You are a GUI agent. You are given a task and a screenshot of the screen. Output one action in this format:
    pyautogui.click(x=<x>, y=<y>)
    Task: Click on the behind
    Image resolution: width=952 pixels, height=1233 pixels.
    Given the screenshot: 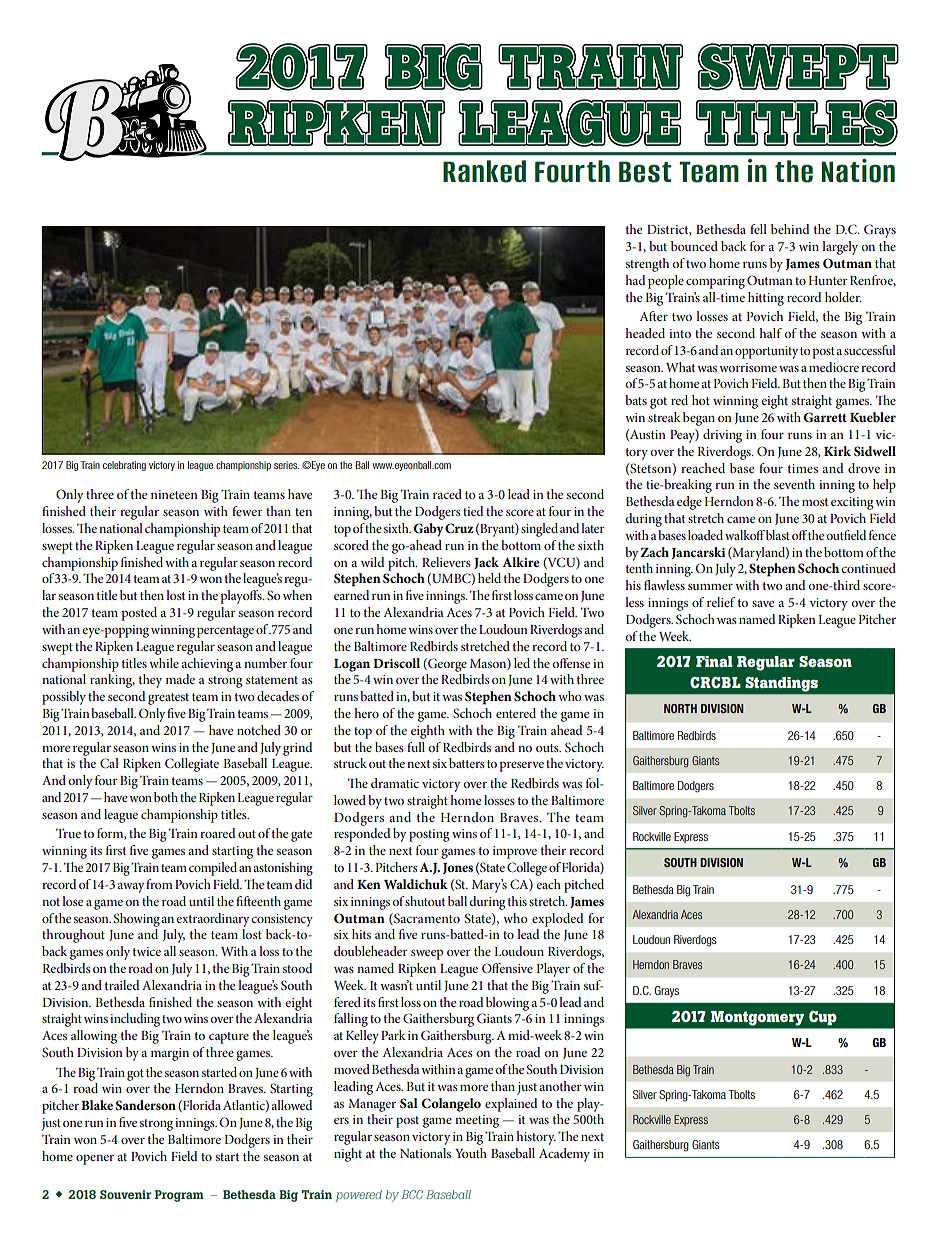 What is the action you would take?
    pyautogui.click(x=790, y=229)
